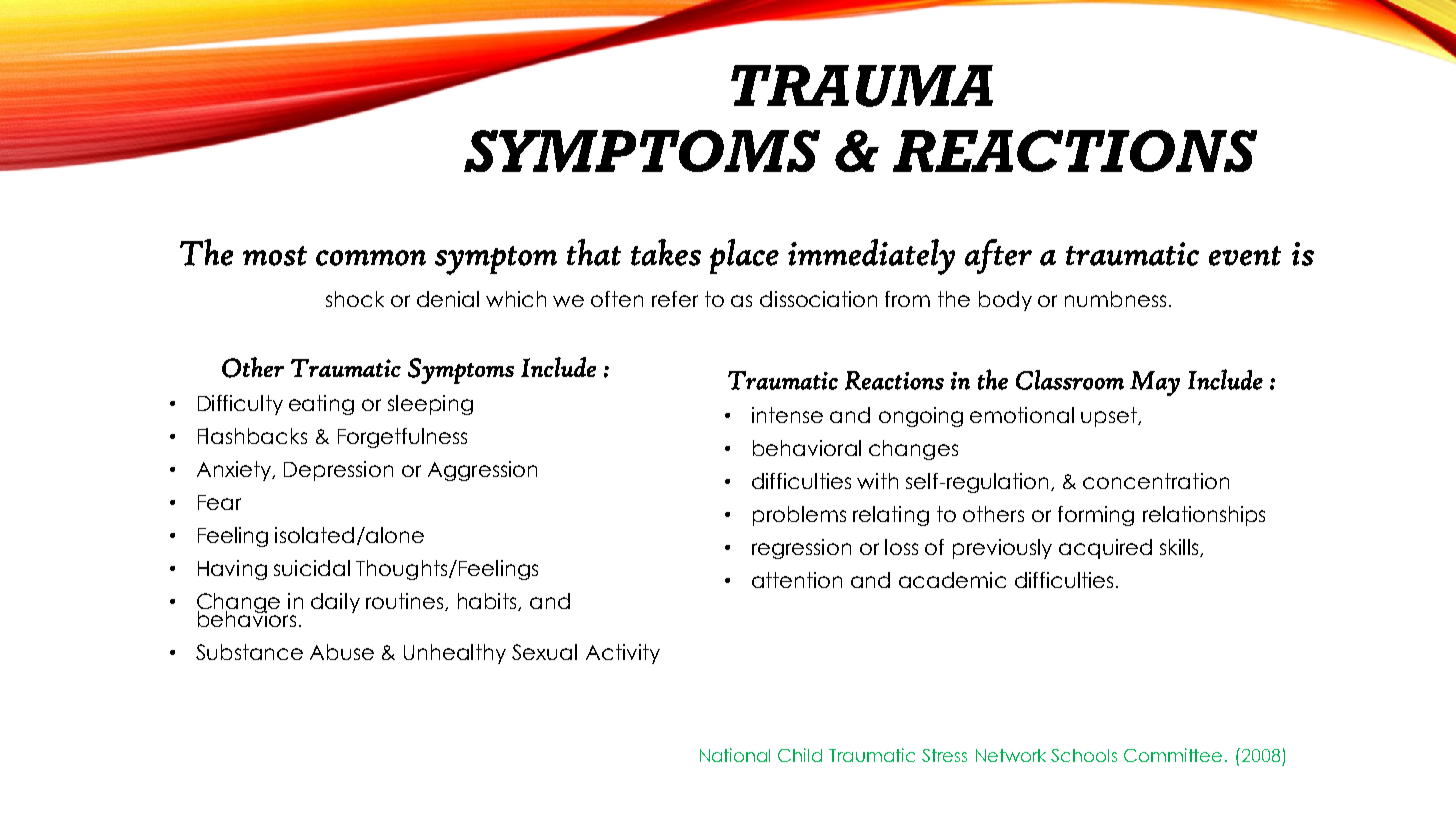 The image size is (1456, 819). I want to click on National, so click(735, 755).
